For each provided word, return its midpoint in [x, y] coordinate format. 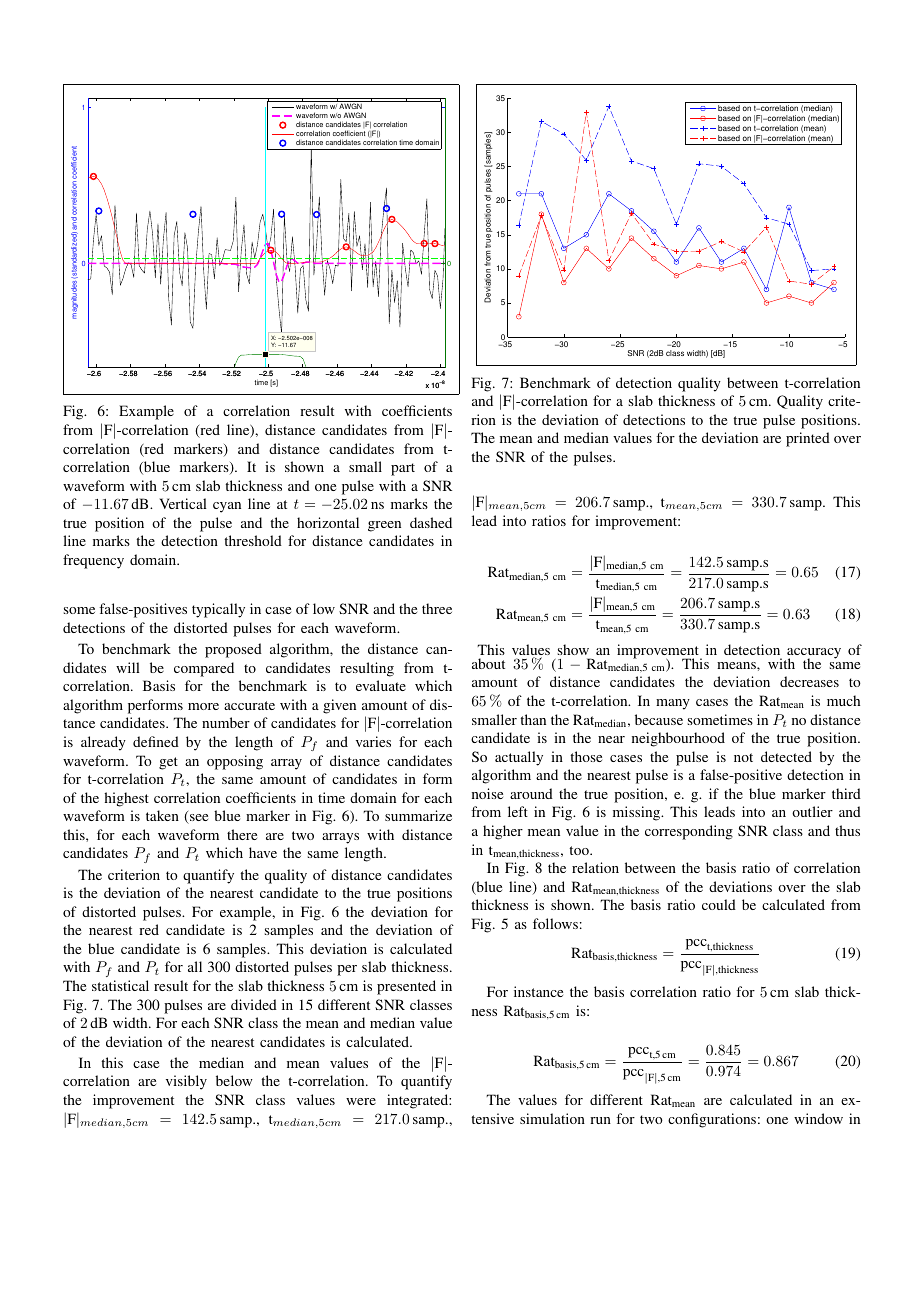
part [403, 469]
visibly [186, 1082]
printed [808, 439]
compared [204, 669]
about [488, 663]
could [719, 904]
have [263, 852]
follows [555, 923]
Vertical [183, 503]
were [361, 1101]
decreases [809, 681]
